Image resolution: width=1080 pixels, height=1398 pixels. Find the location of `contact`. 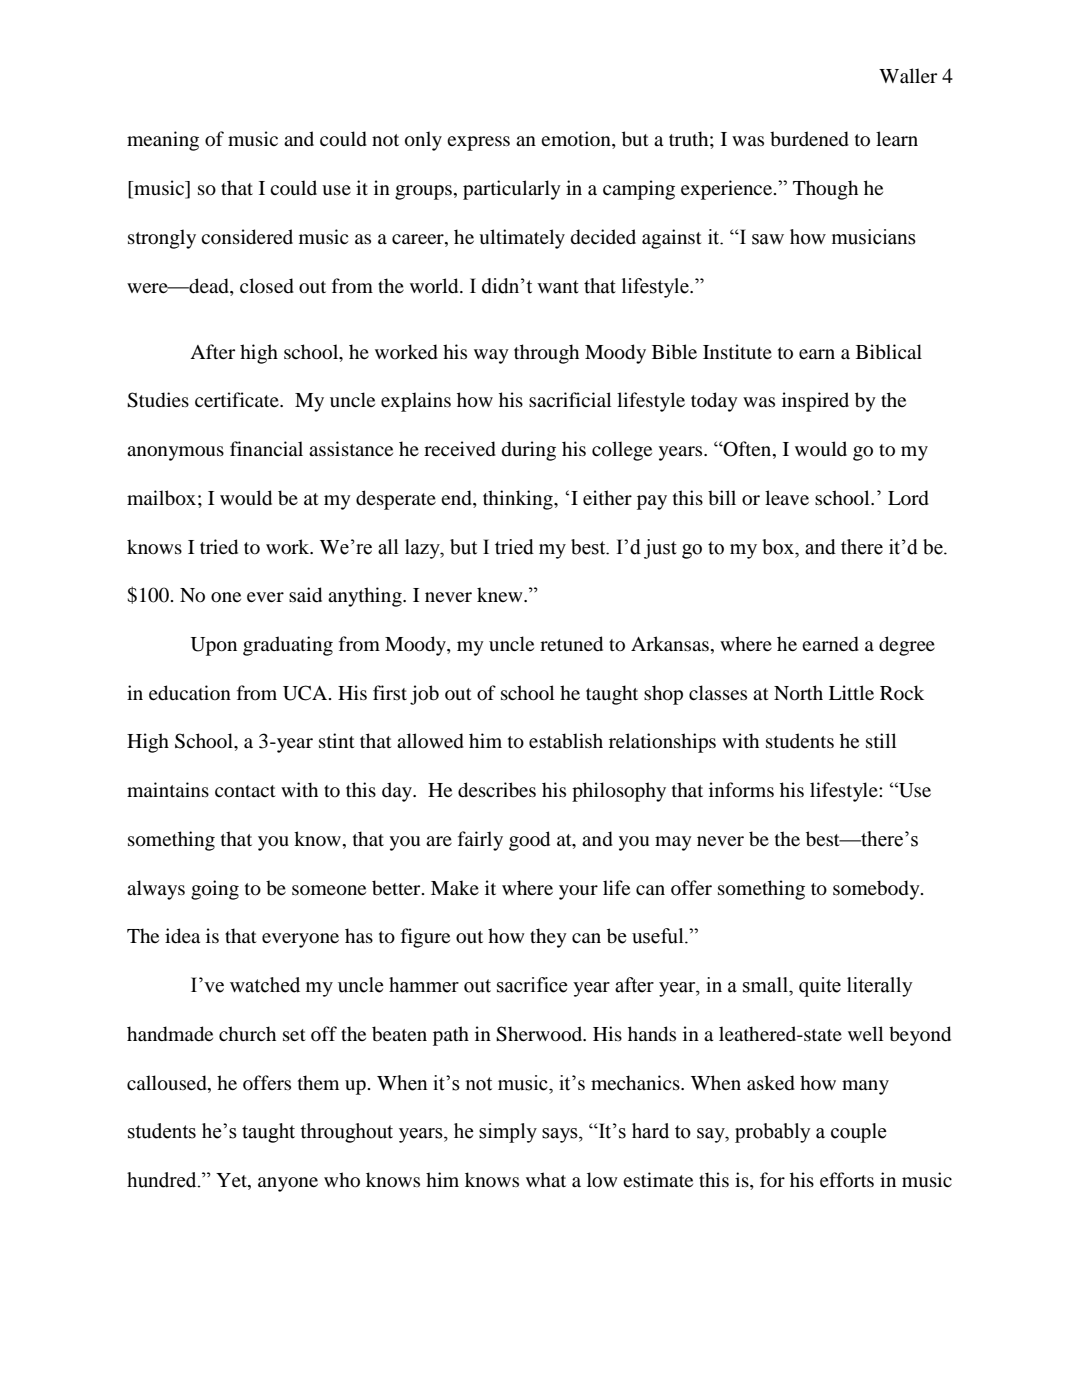

contact is located at coordinates (245, 791).
